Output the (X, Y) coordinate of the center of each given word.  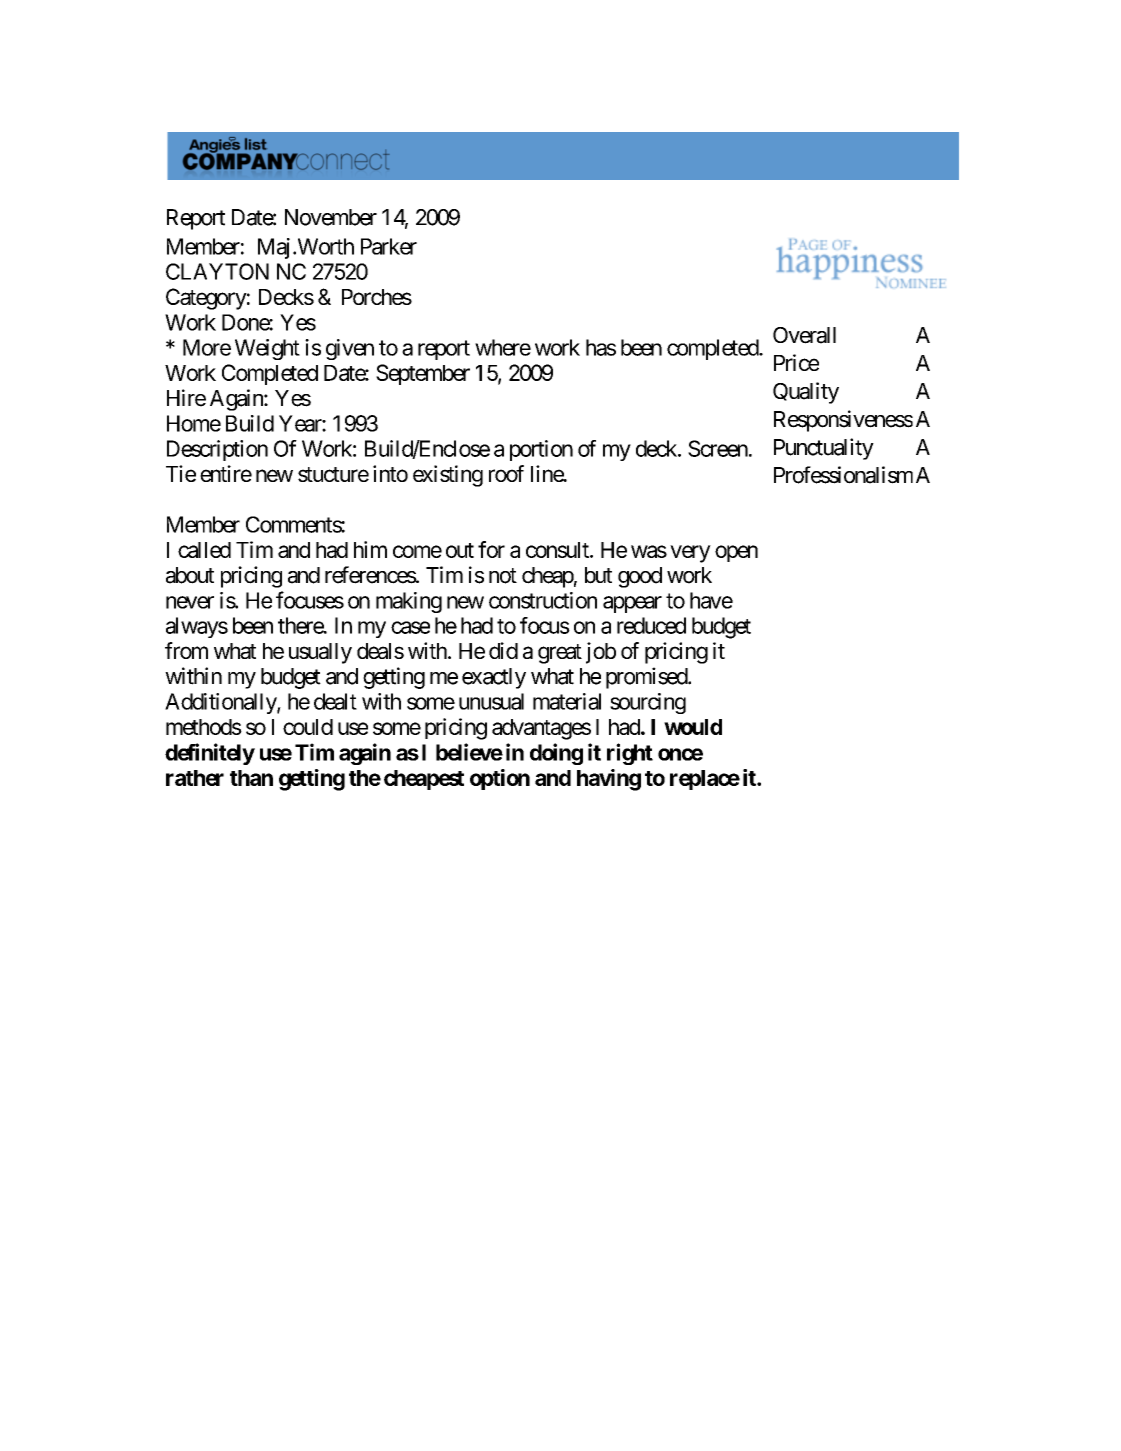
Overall (804, 335)
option (500, 779)
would (693, 727)
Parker (389, 246)
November (331, 217)
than (251, 778)
